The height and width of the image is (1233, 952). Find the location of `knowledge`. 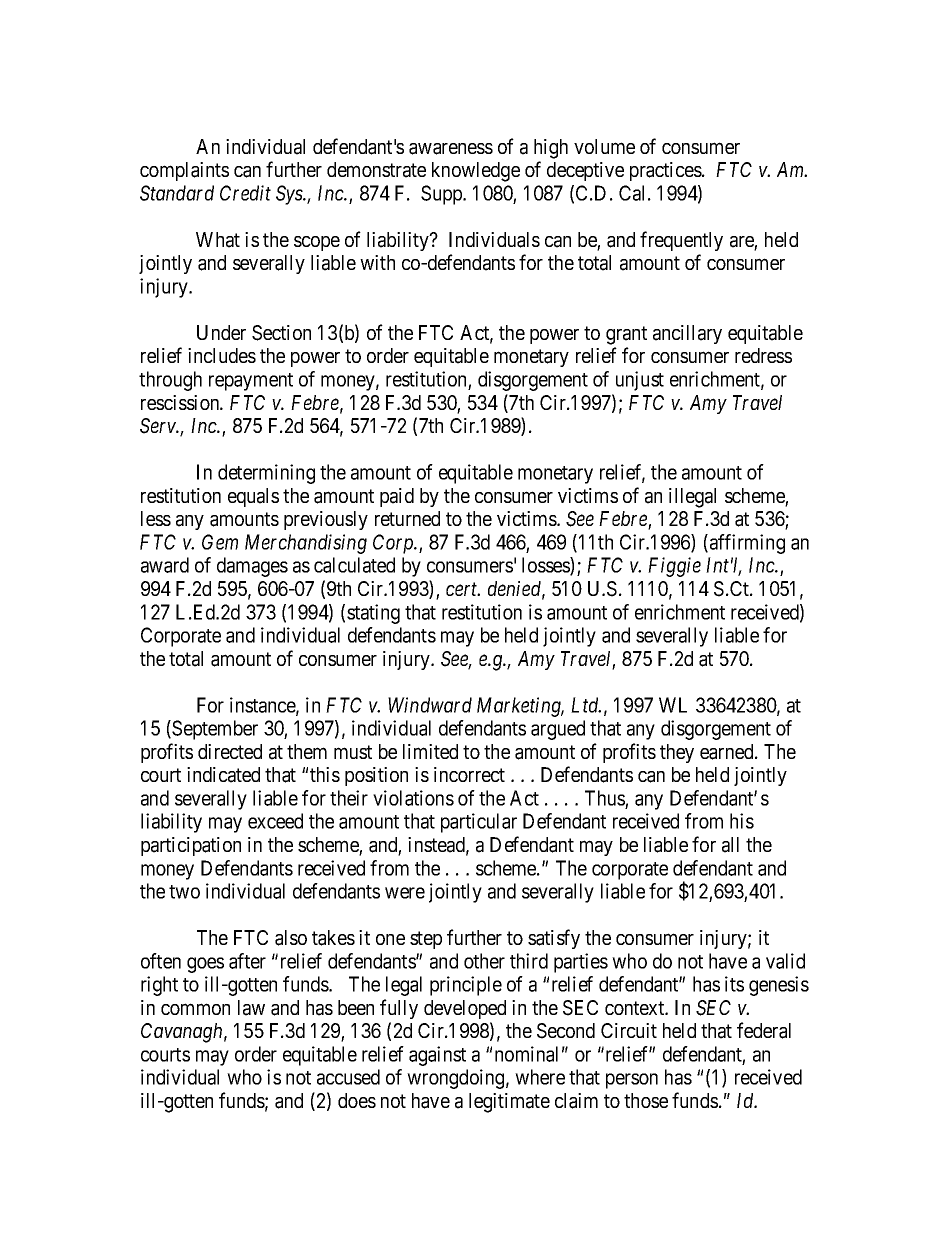

knowledge is located at coordinates (476, 172).
